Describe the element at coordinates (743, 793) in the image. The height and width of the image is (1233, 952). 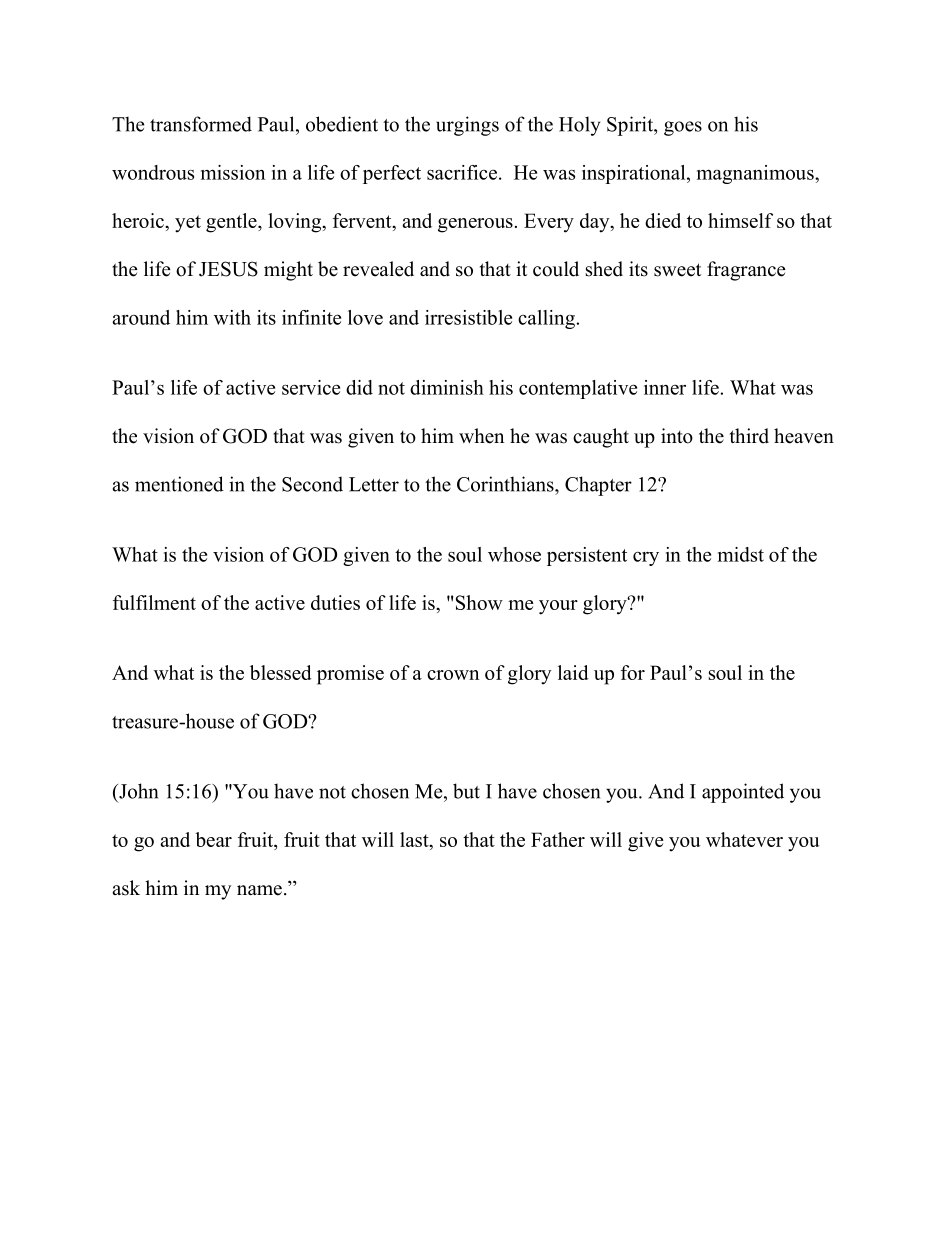
I see `appointed` at that location.
